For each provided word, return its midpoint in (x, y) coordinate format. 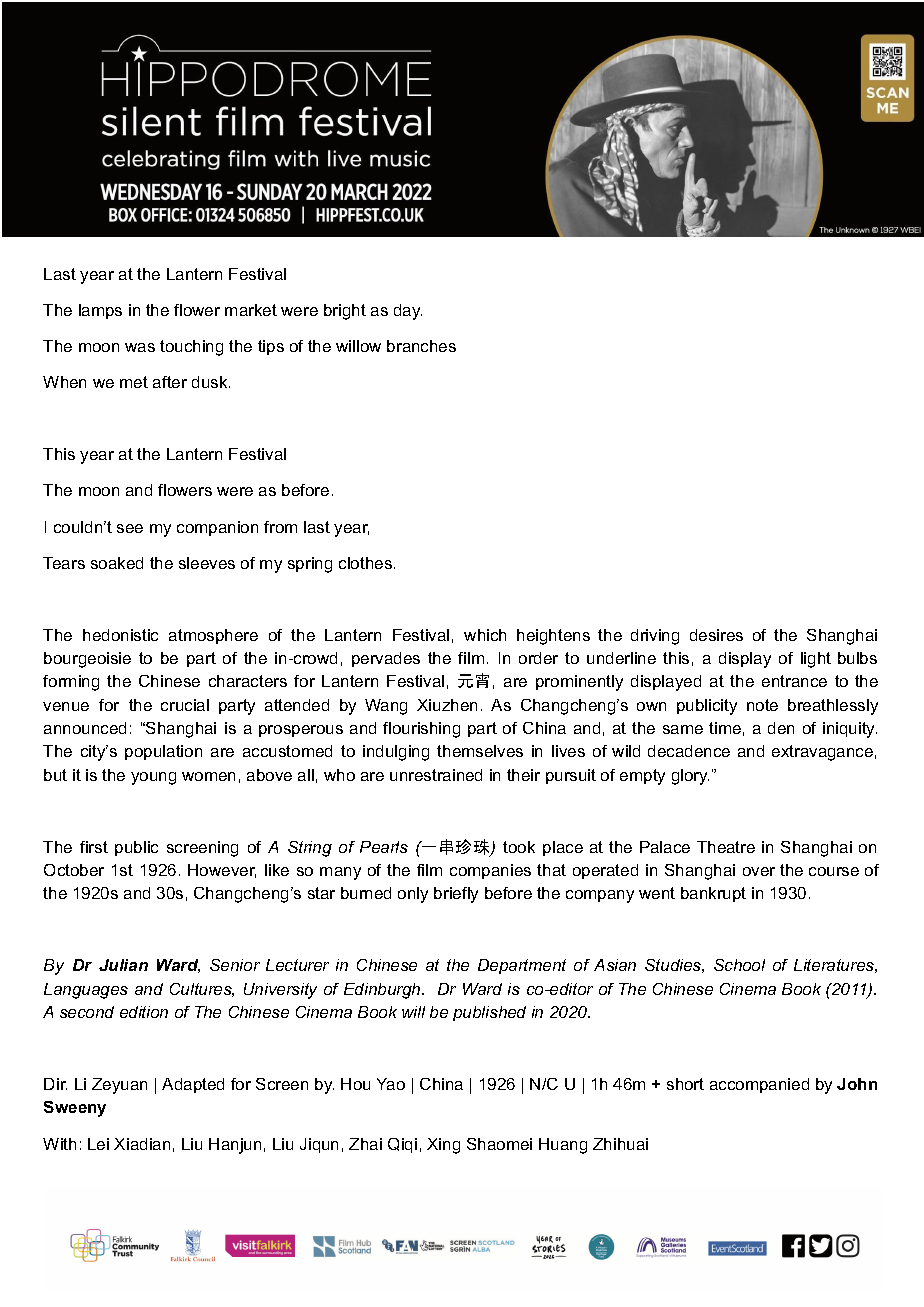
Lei (98, 1144)
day (408, 312)
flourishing (421, 730)
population (163, 752)
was (140, 347)
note (762, 705)
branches (421, 346)
